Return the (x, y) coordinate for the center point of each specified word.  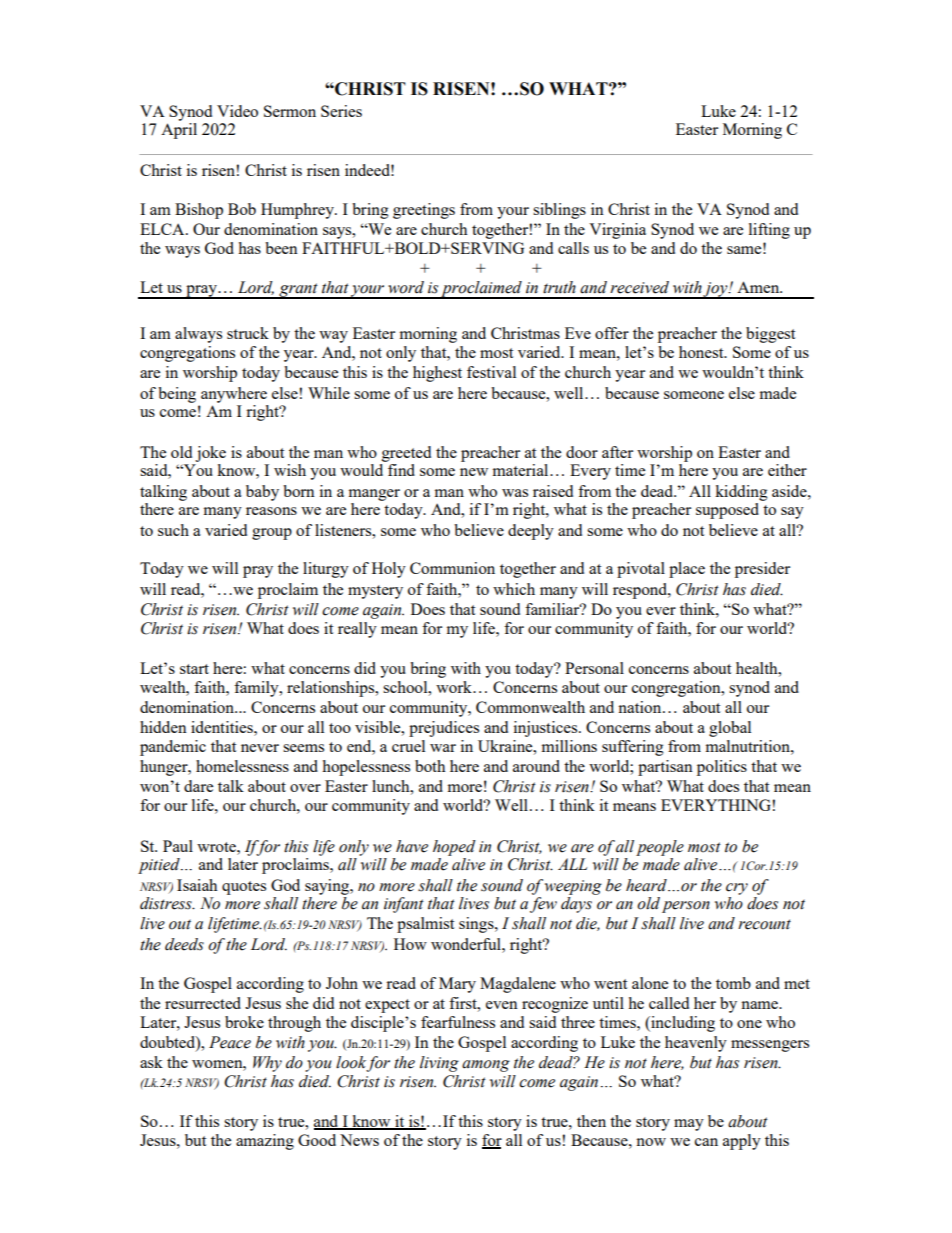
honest (702, 352)
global (730, 729)
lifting (769, 231)
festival (491, 372)
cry (737, 889)
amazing (265, 1142)
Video (237, 111)
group (272, 534)
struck (248, 333)
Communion (452, 568)
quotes (244, 888)
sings (477, 925)
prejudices (444, 729)
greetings (424, 211)
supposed (727, 511)
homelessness (242, 766)
